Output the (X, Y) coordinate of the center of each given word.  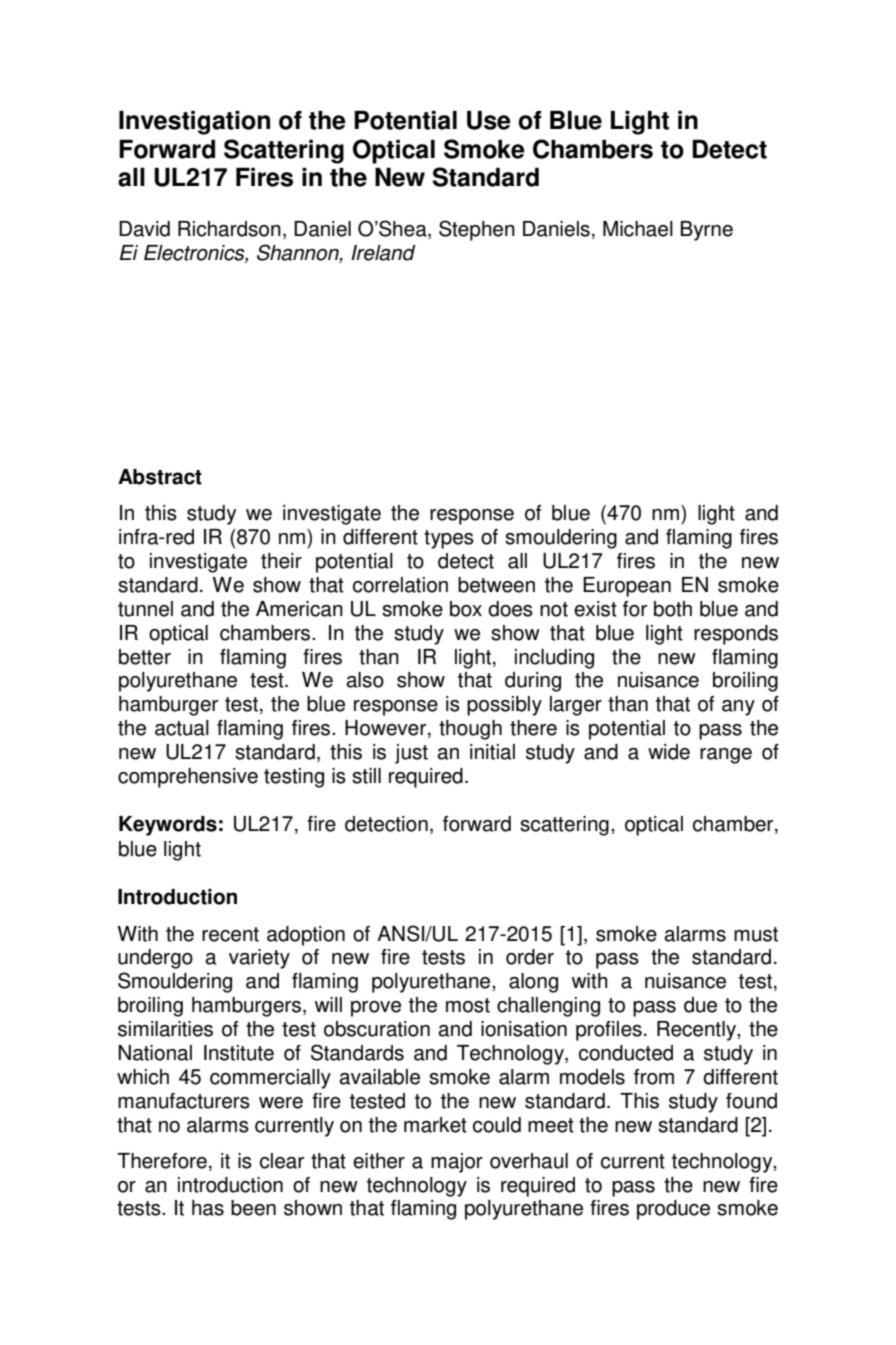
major (457, 1163)
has (208, 1208)
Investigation (194, 123)
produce (673, 1210)
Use (489, 120)
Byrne (707, 231)
